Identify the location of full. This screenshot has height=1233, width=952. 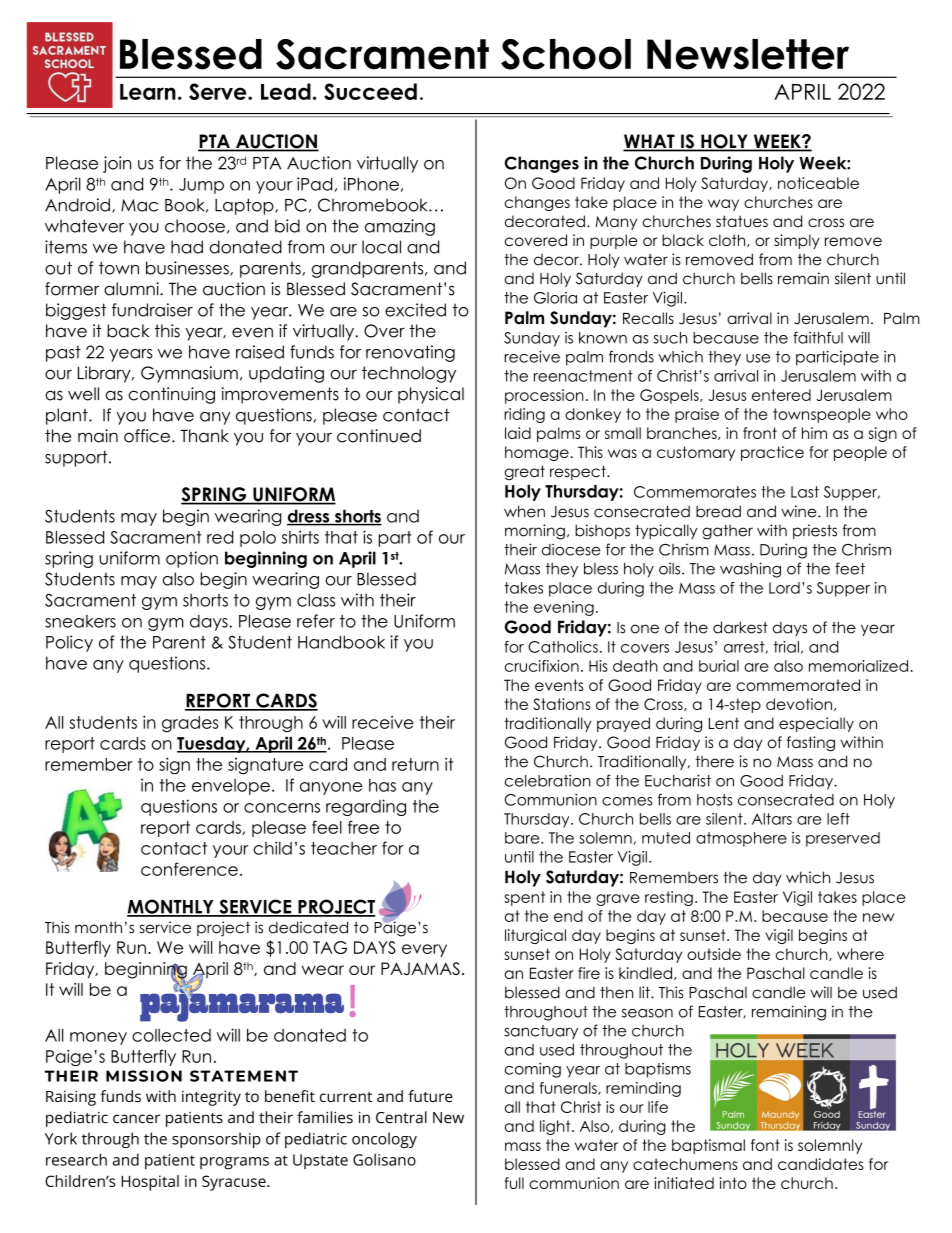
(514, 1183).
